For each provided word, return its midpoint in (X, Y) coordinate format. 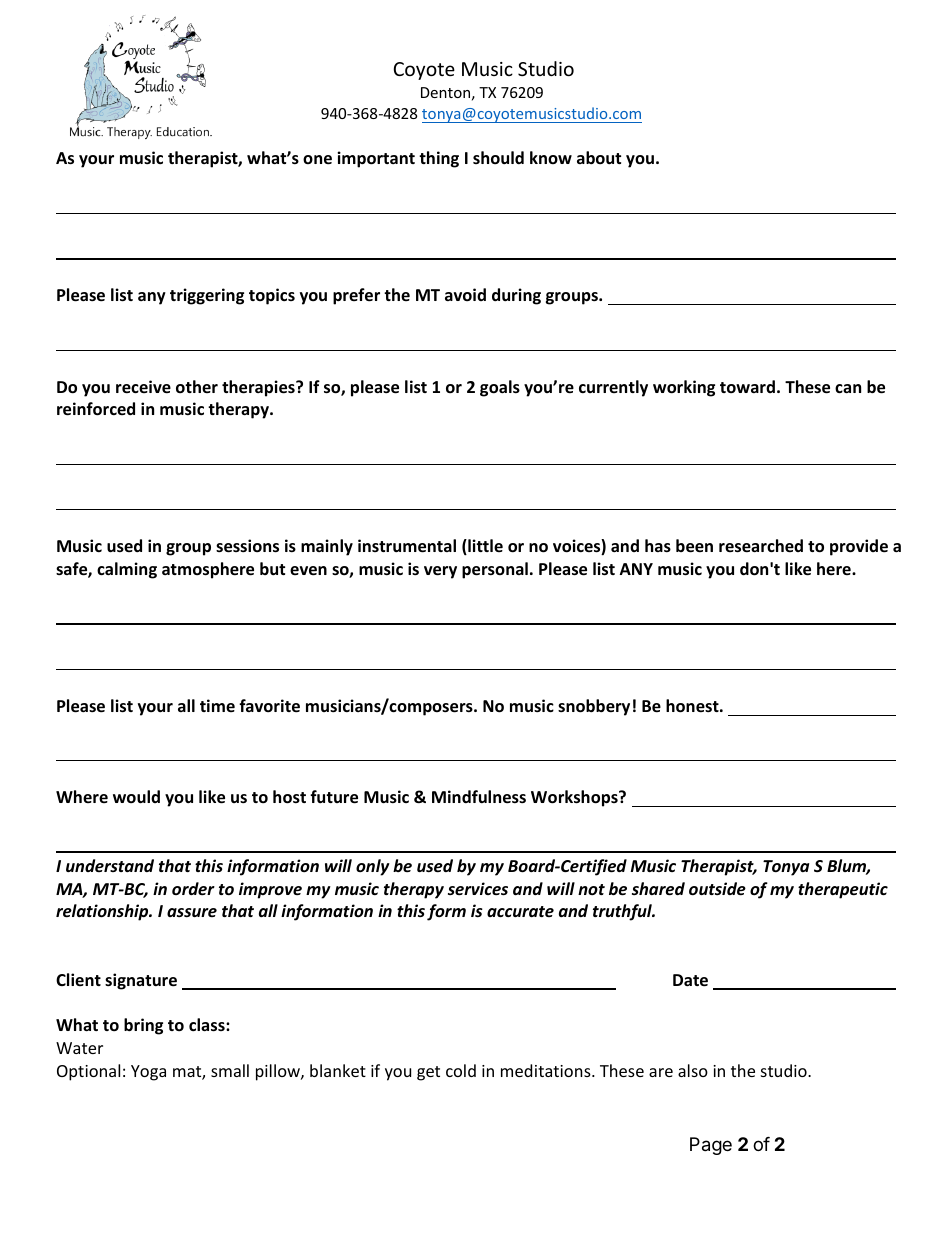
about (599, 158)
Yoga (148, 1073)
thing (439, 159)
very (440, 572)
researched (761, 546)
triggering (207, 296)
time (217, 705)
